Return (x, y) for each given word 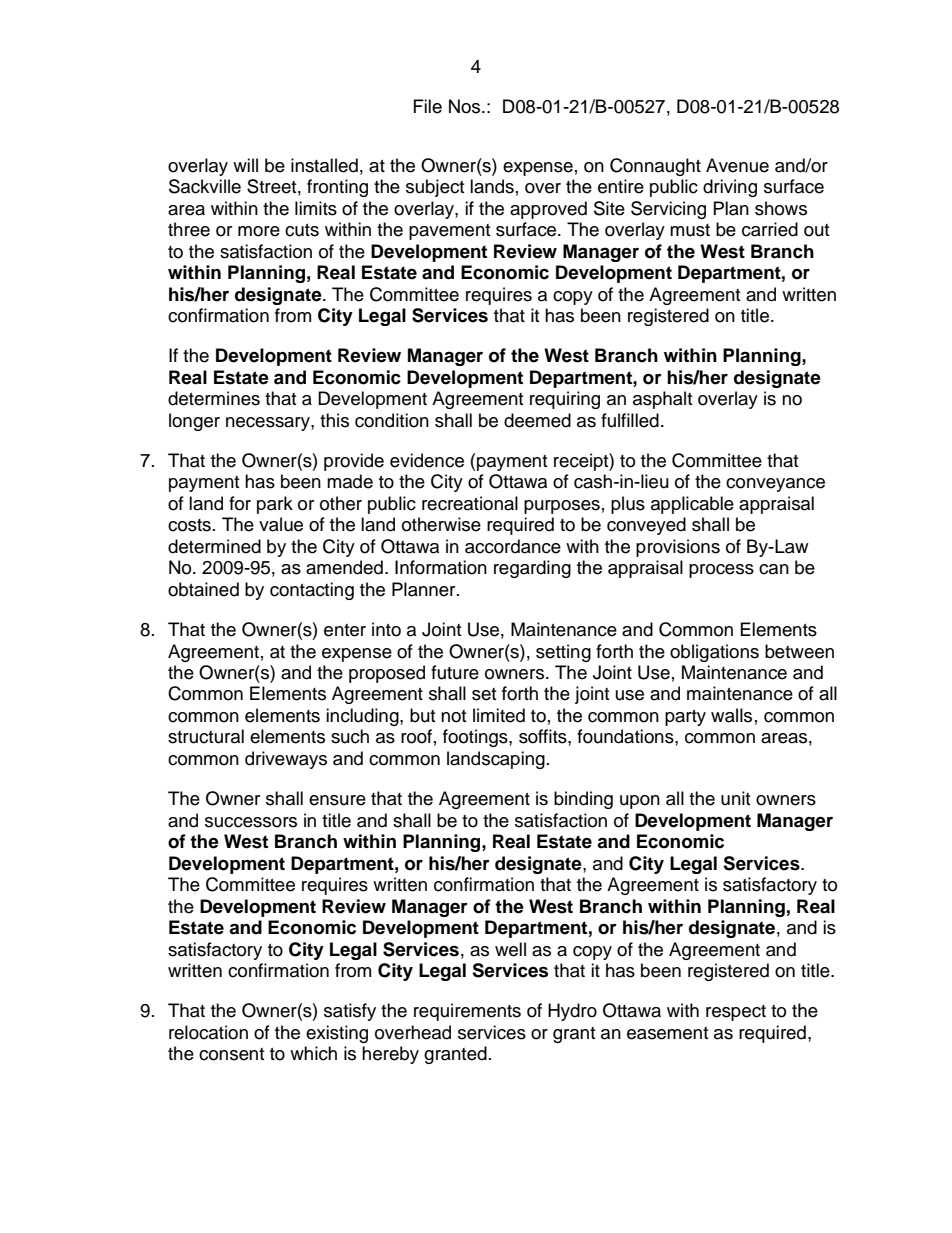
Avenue (737, 165)
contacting (312, 591)
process (721, 571)
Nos (466, 106)
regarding (532, 569)
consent (231, 1054)
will (245, 165)
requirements (467, 1012)
